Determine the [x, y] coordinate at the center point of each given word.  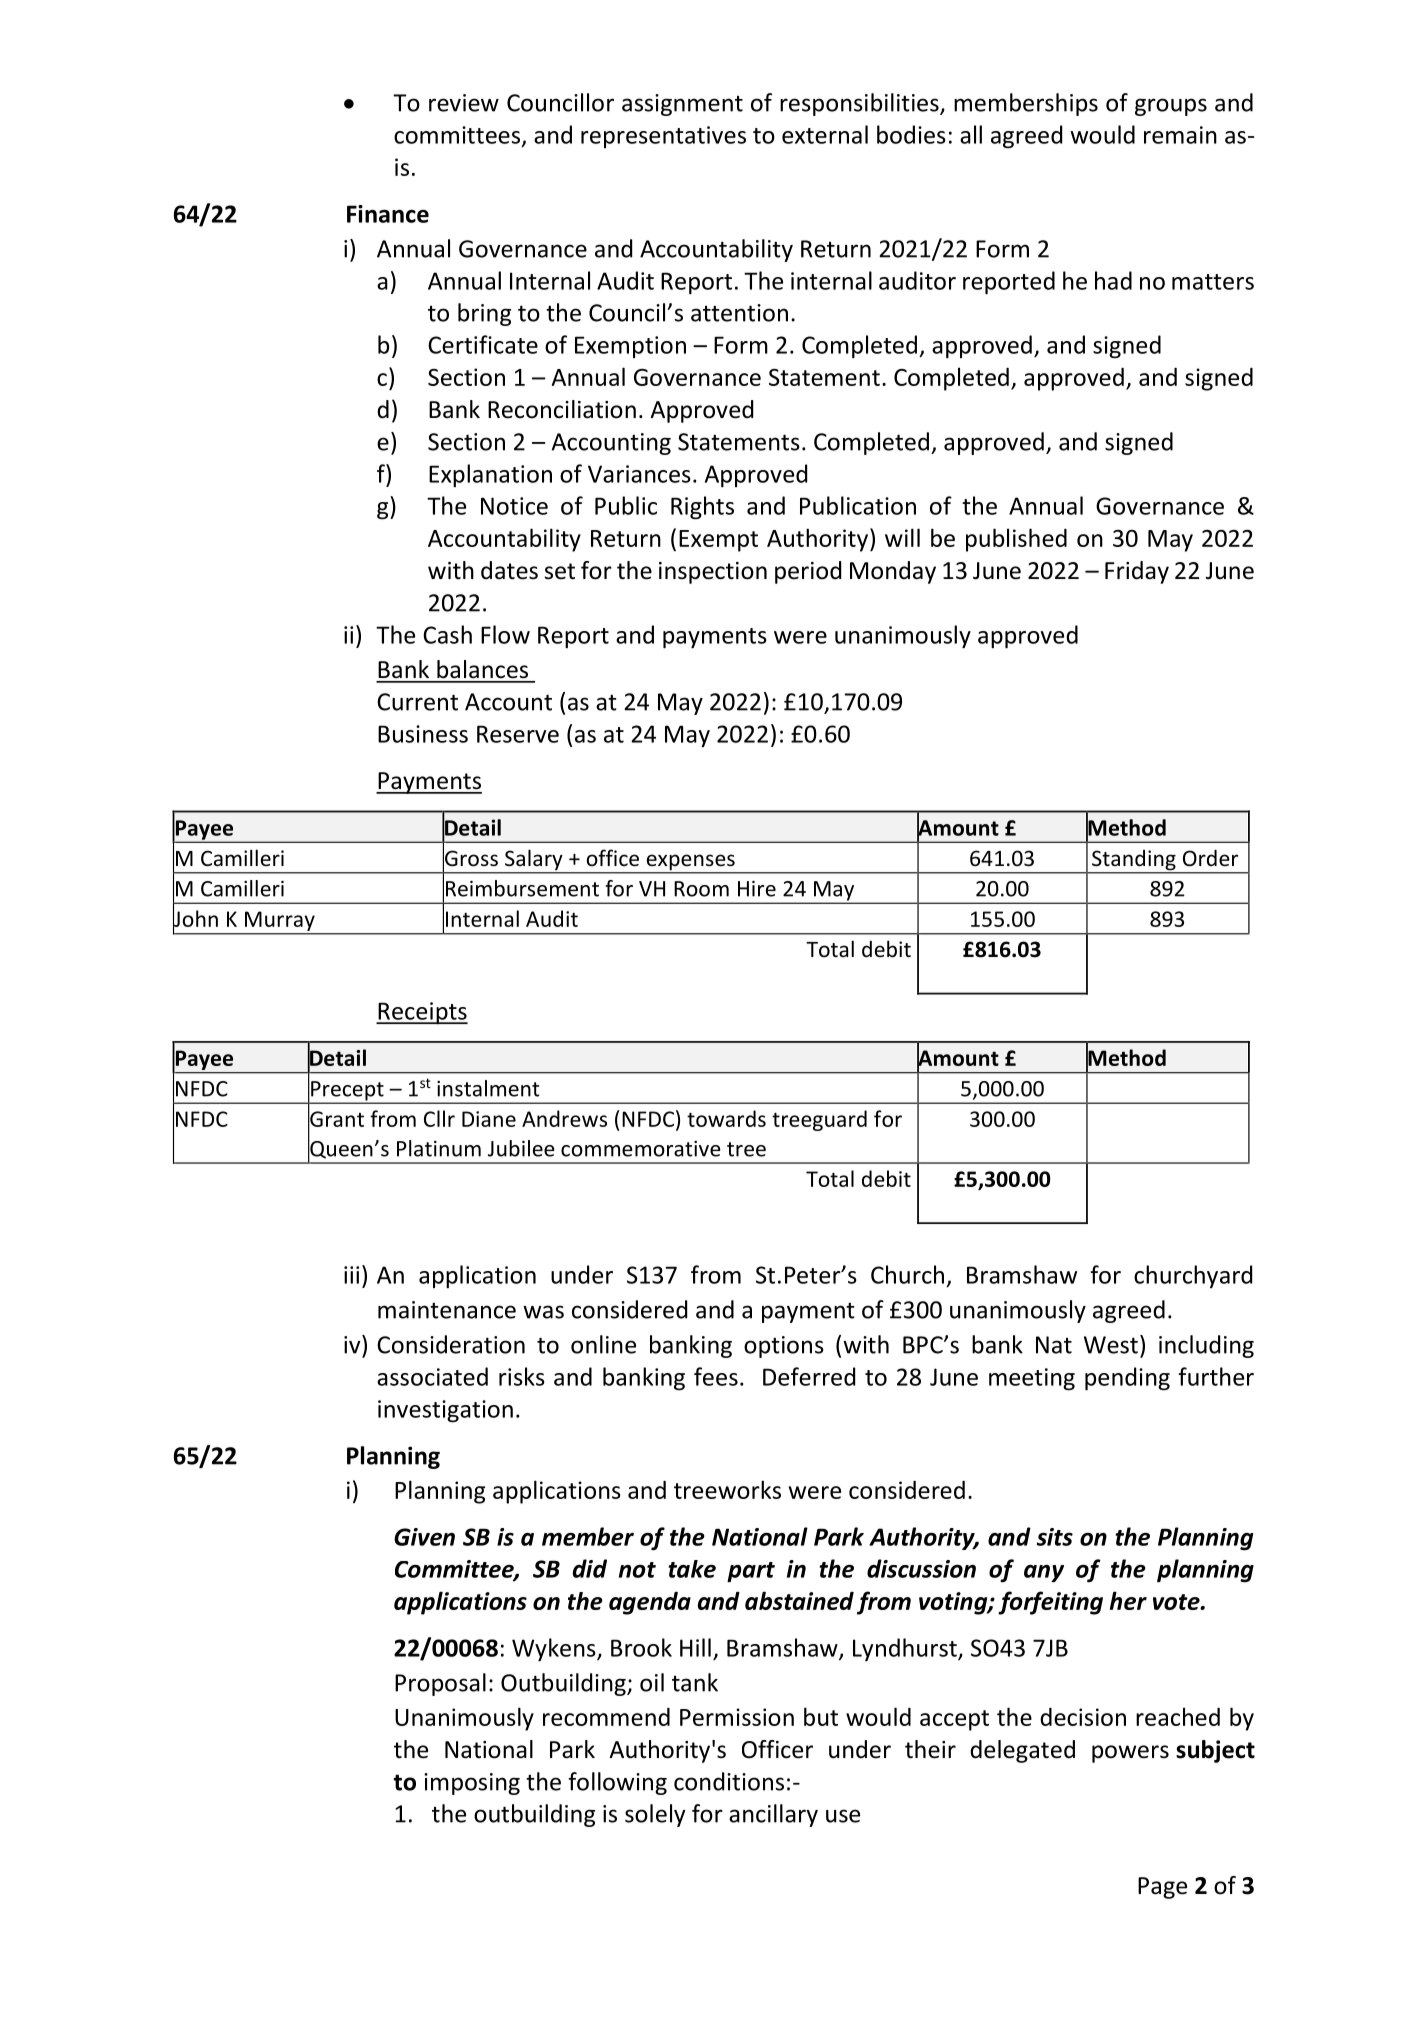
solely [655, 1815]
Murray [280, 922]
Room [701, 889]
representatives [663, 137]
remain [1180, 135]
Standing [1134, 861]
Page [1162, 1888]
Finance [388, 214]
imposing [472, 1784]
